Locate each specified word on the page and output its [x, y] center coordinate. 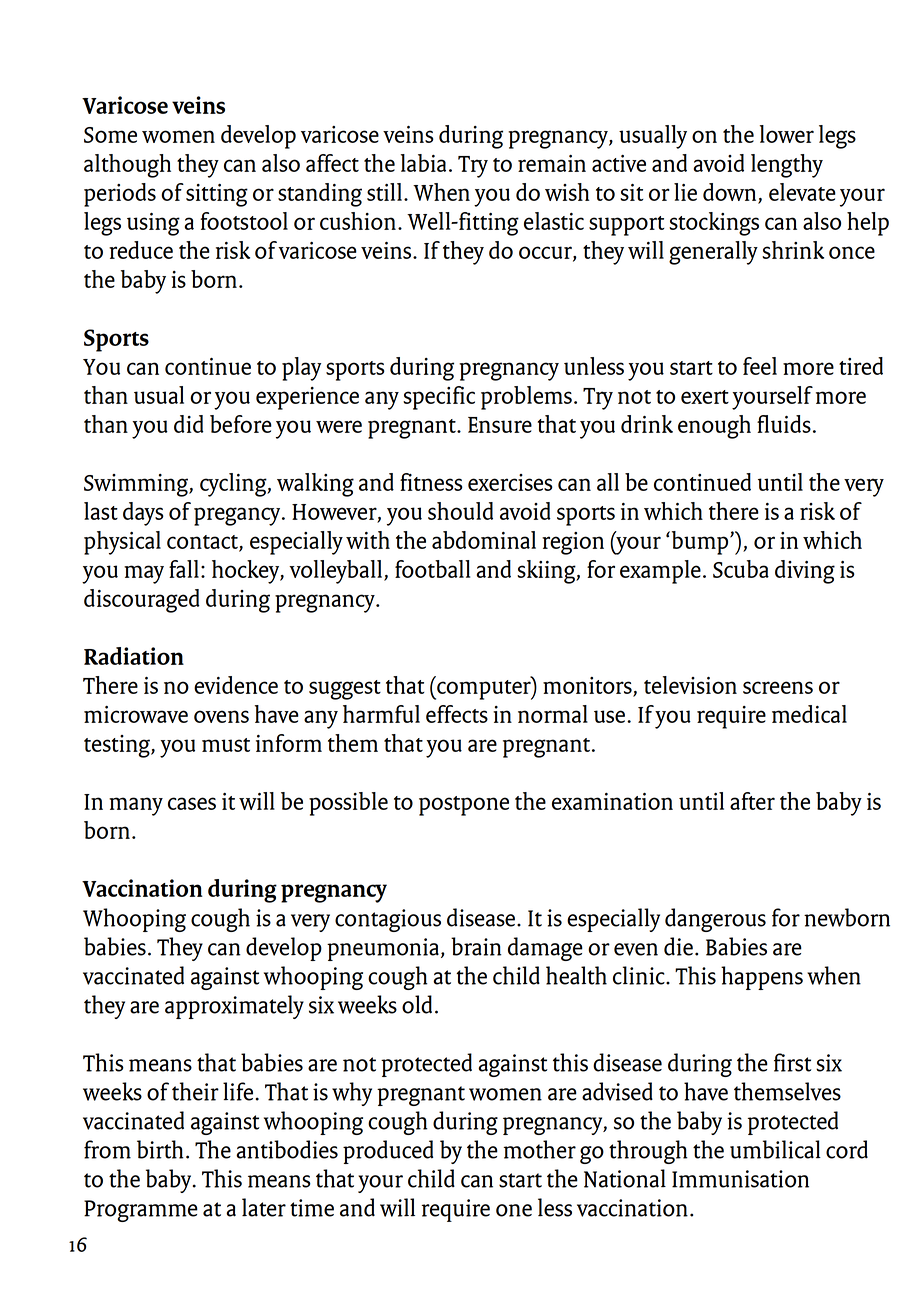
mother [539, 1149]
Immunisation [740, 1179]
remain [552, 163]
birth [160, 1149]
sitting [217, 195]
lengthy [787, 166]
